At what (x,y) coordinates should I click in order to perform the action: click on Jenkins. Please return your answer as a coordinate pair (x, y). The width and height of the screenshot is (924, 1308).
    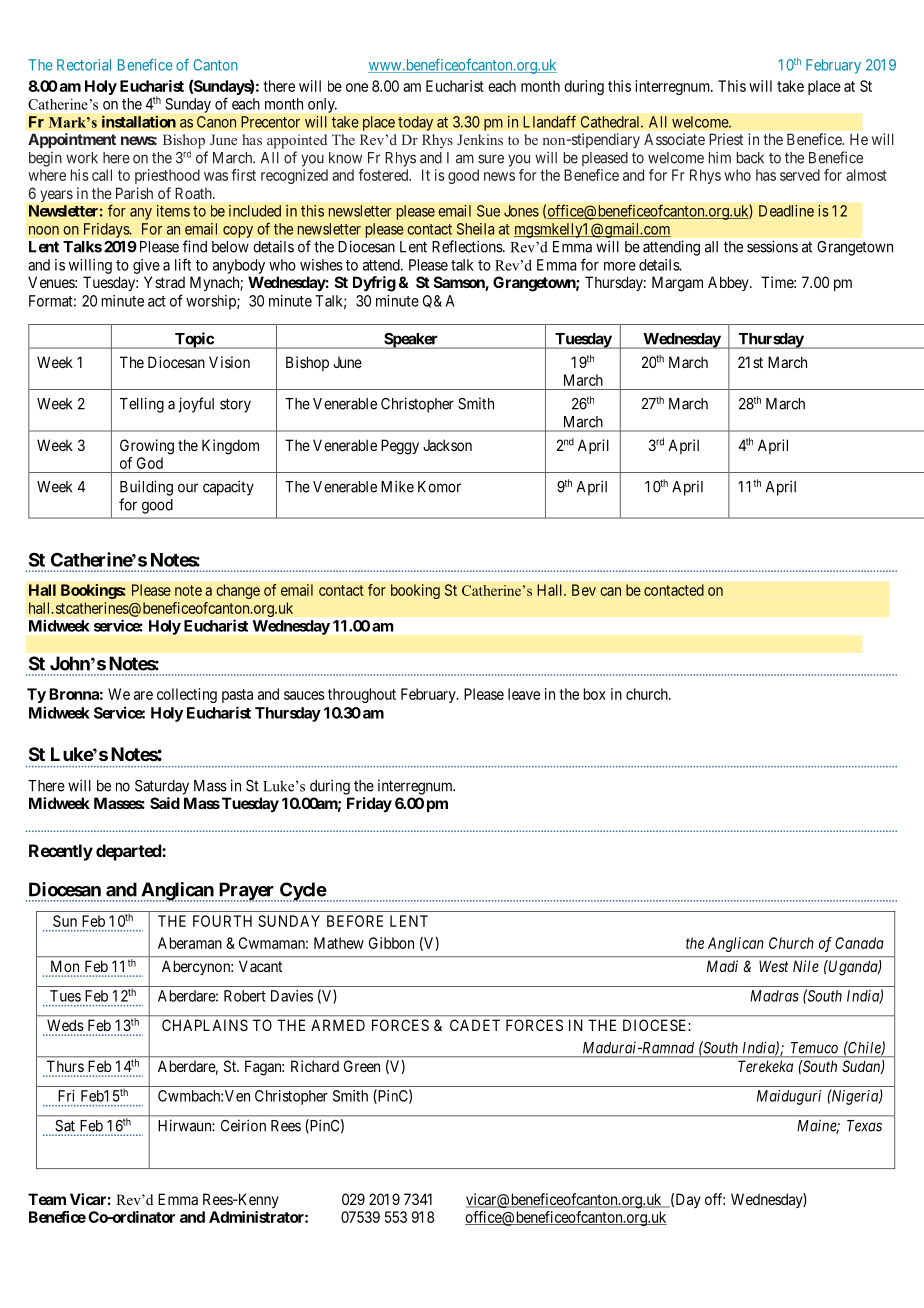
    Looking at the image, I should click on (480, 139).
